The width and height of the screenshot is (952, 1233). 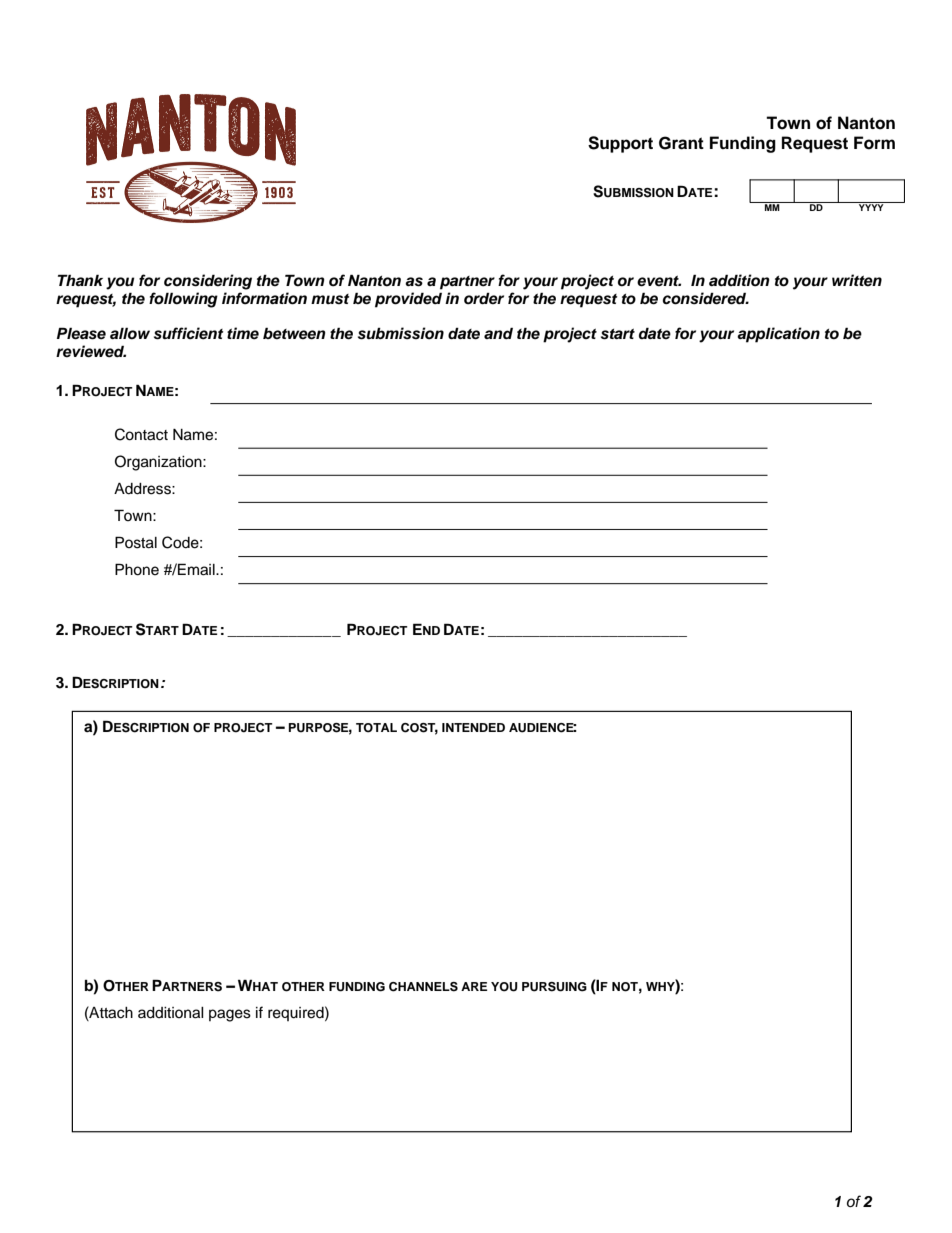 I want to click on Phone, so click(x=137, y=569).
